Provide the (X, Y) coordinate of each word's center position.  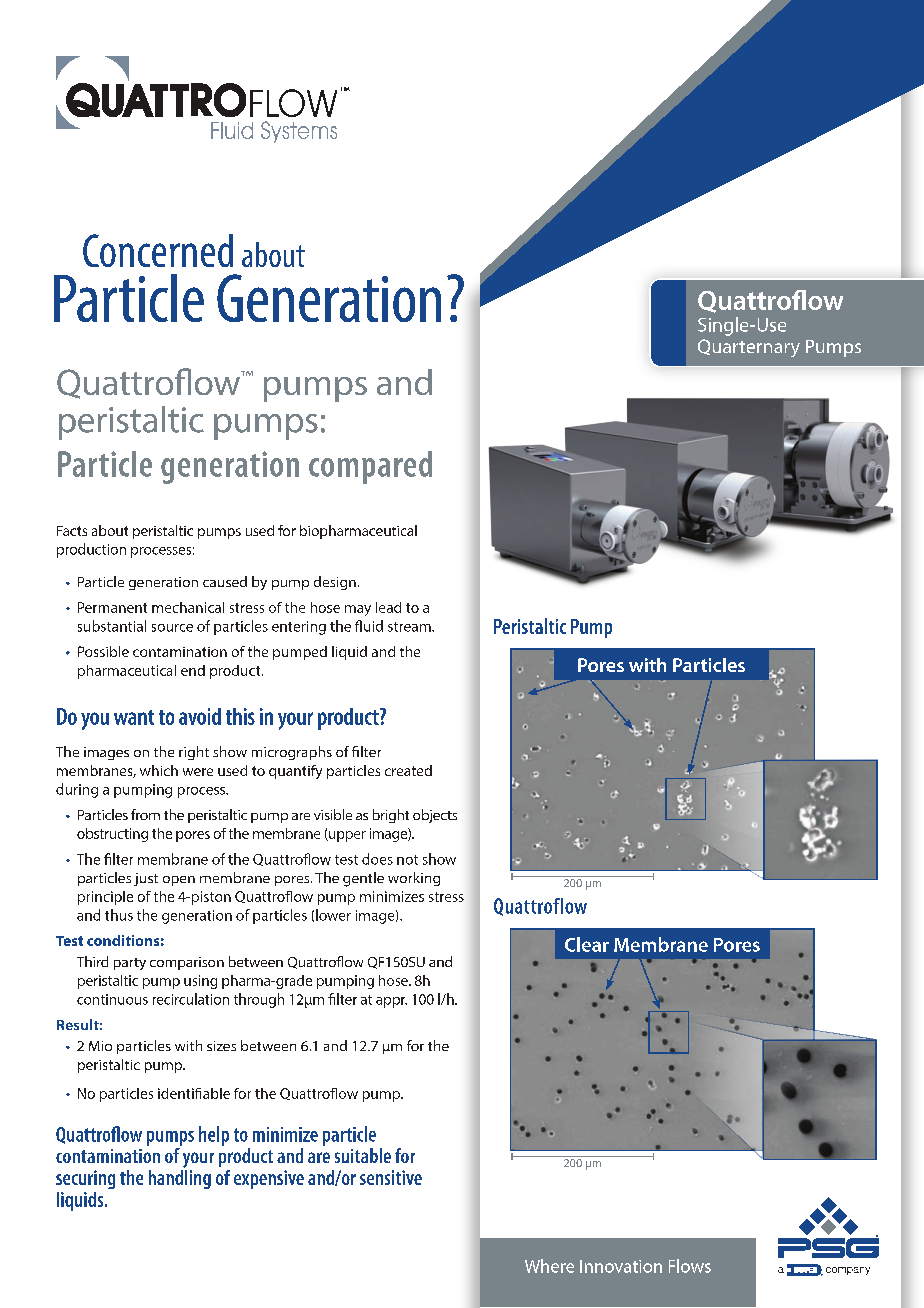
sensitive (391, 1177)
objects (435, 816)
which (159, 770)
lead (388, 607)
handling (180, 1178)
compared (370, 467)
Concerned (158, 250)
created (408, 770)
